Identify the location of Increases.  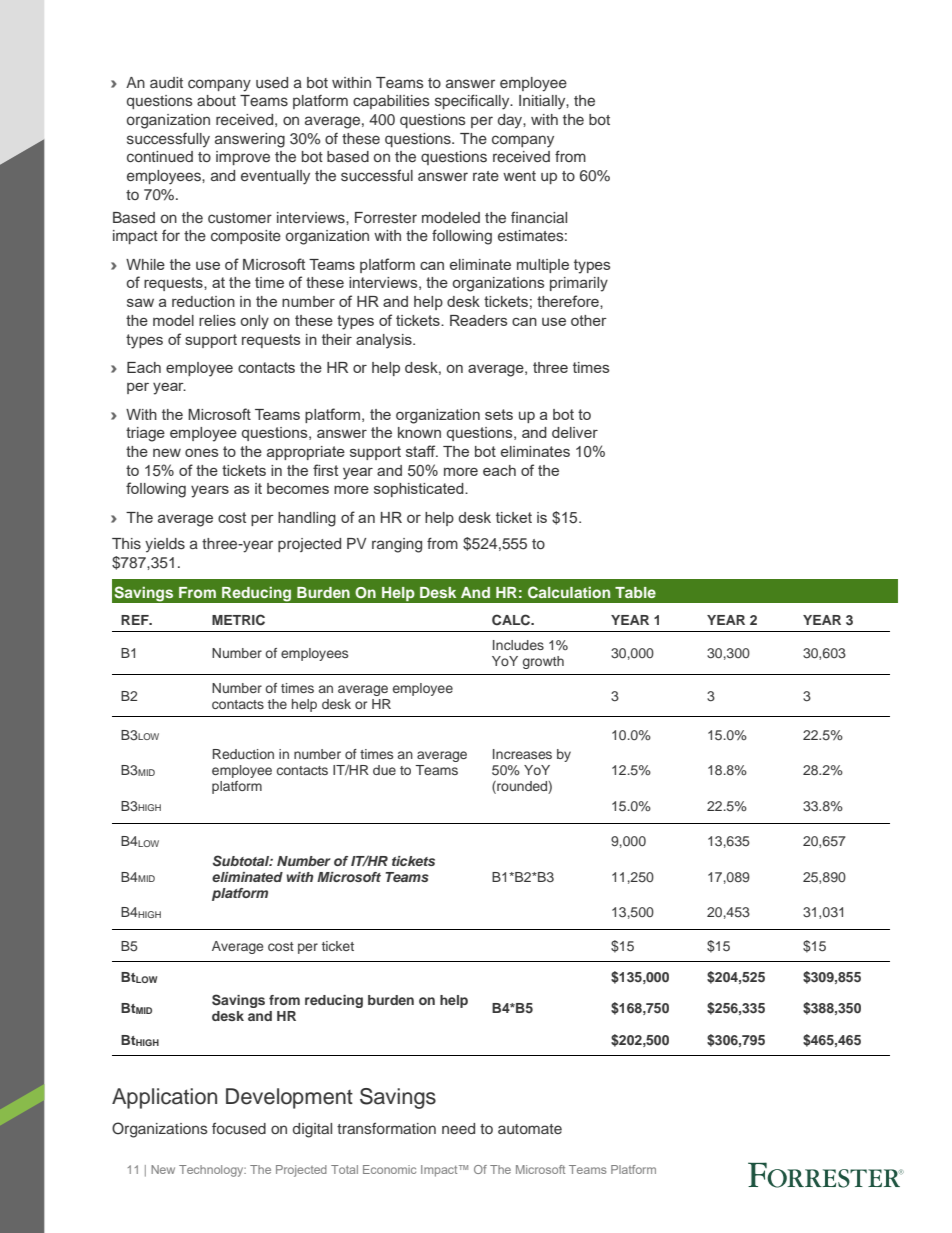
(522, 754).
